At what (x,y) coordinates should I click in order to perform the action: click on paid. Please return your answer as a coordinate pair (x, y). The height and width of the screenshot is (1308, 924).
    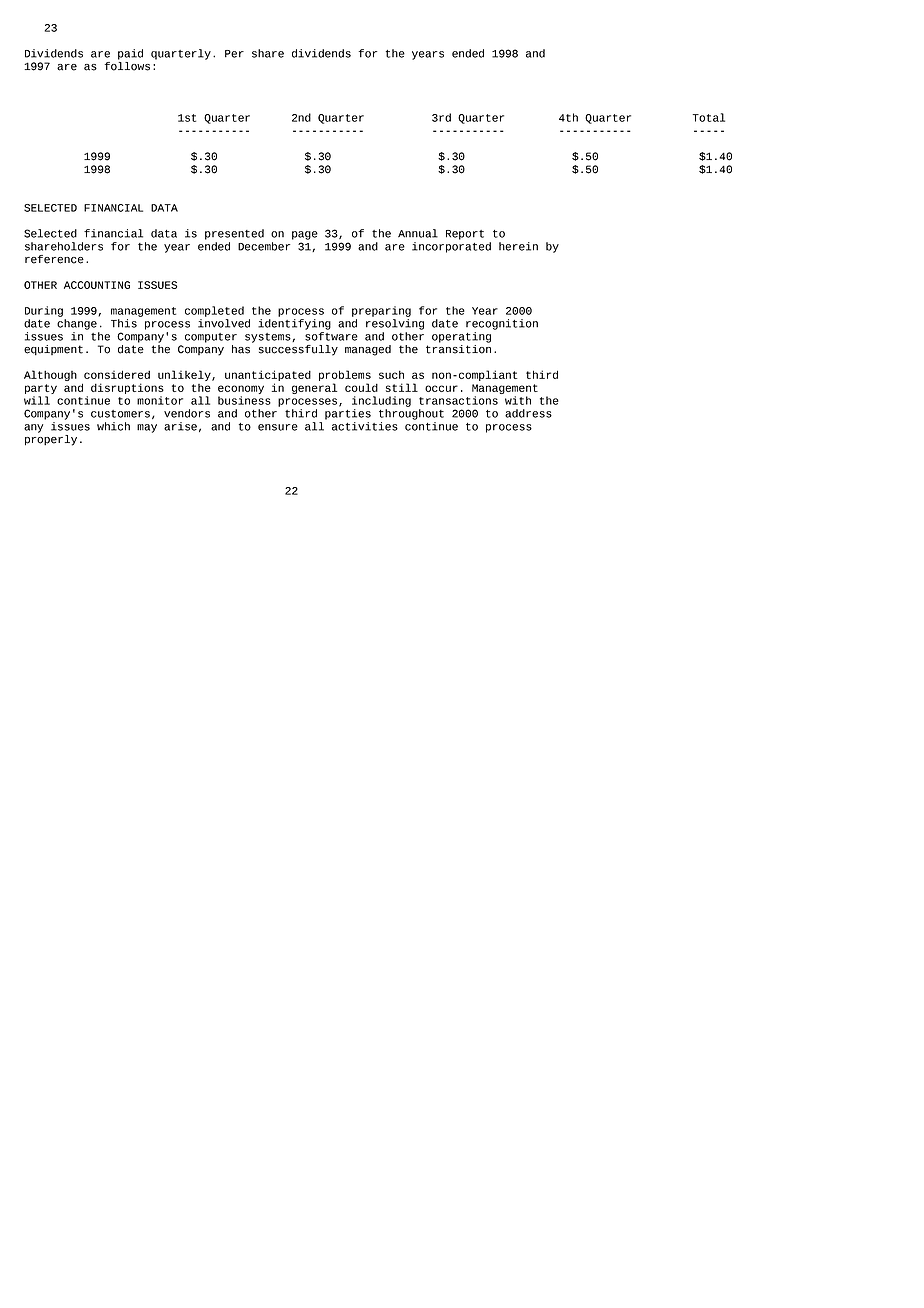
    Looking at the image, I should click on (130, 54).
